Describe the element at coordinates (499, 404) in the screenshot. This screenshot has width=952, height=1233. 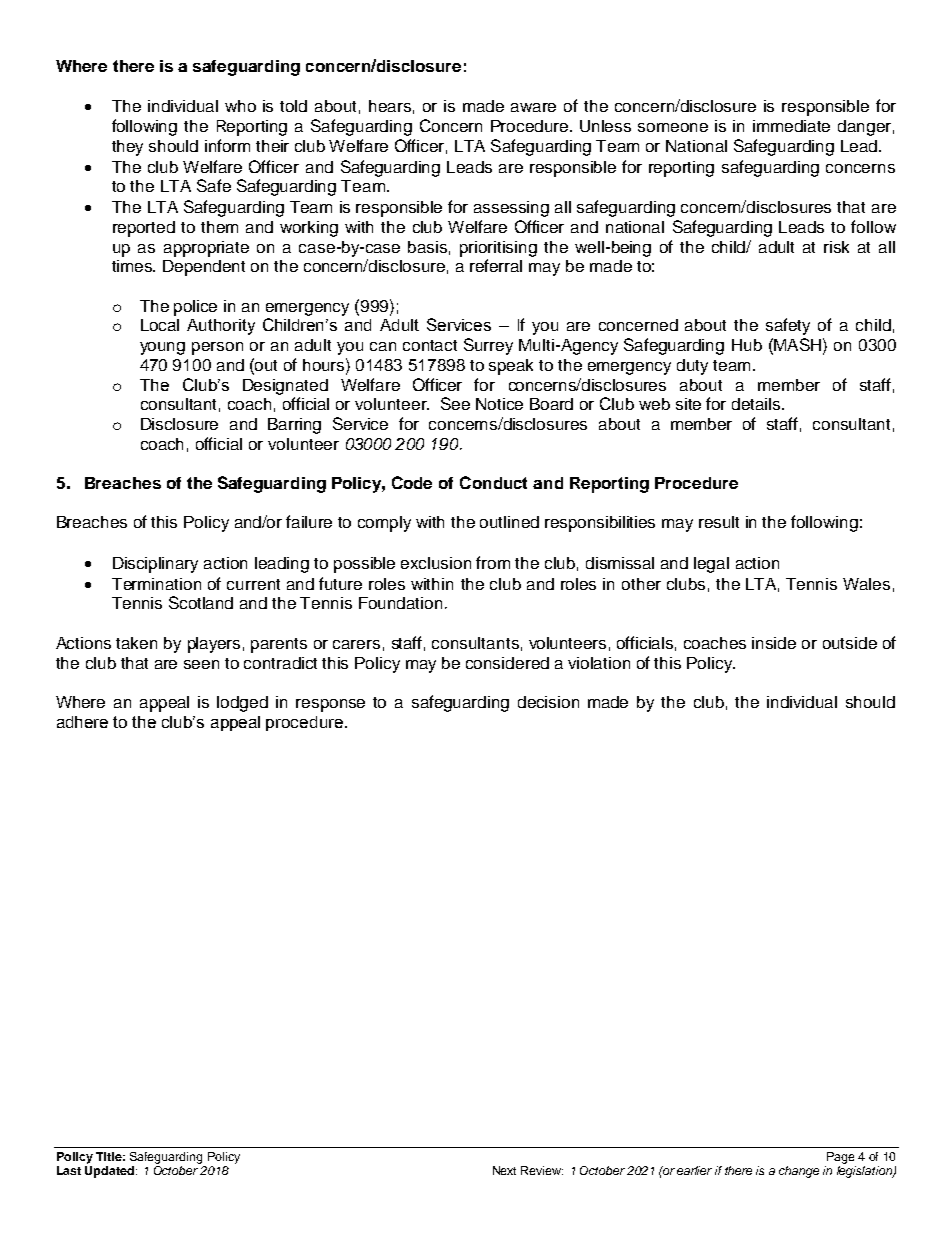
I see `Notice` at that location.
